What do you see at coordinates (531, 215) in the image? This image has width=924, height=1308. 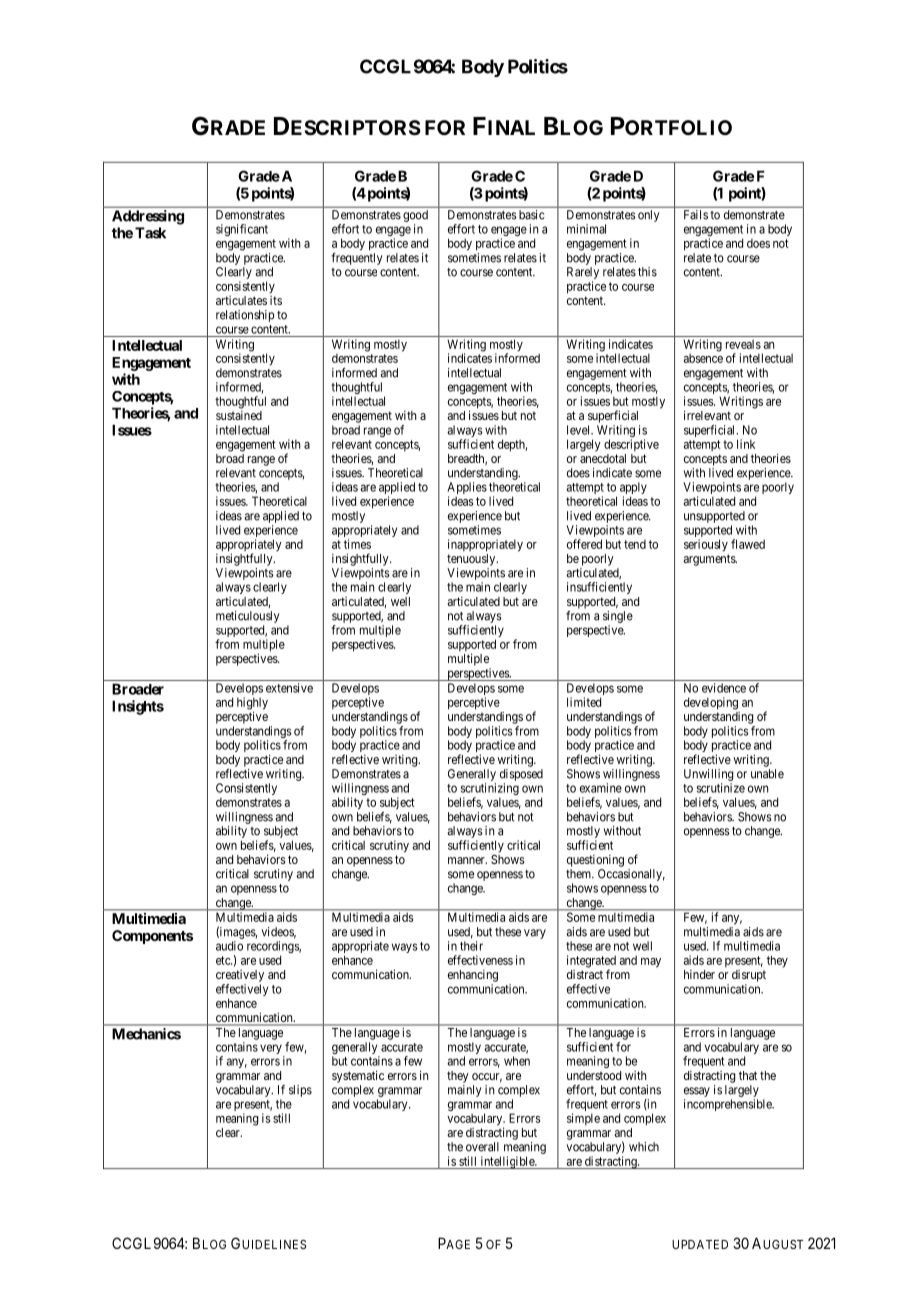 I see `basic` at bounding box center [531, 215].
